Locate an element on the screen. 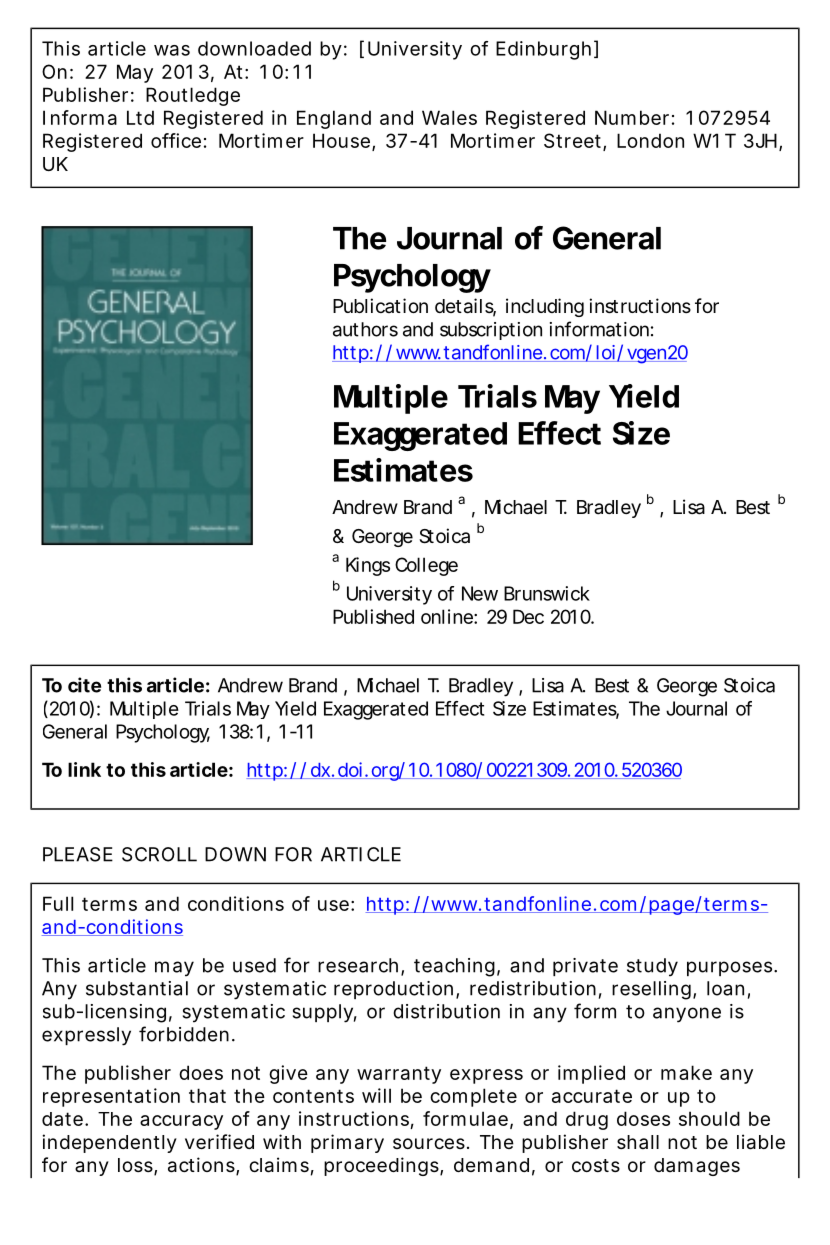 This screenshot has width=830, height=1245. Ltd is located at coordinates (140, 117).
